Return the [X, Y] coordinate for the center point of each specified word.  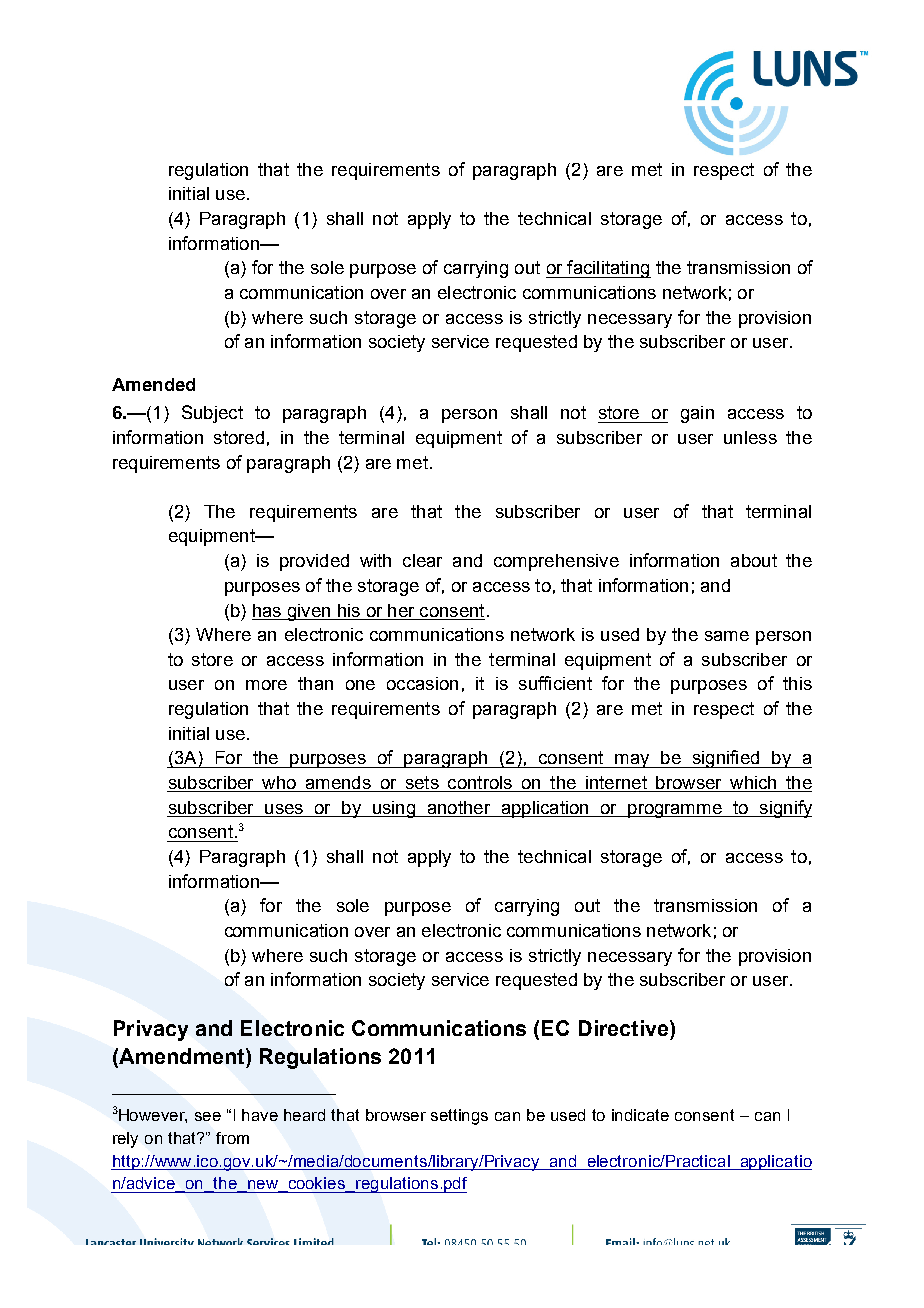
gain [697, 414]
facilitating [608, 269]
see [208, 1116]
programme [675, 811]
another [459, 809]
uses [284, 810]
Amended [153, 384]
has [267, 610]
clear [422, 560]
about [754, 560]
